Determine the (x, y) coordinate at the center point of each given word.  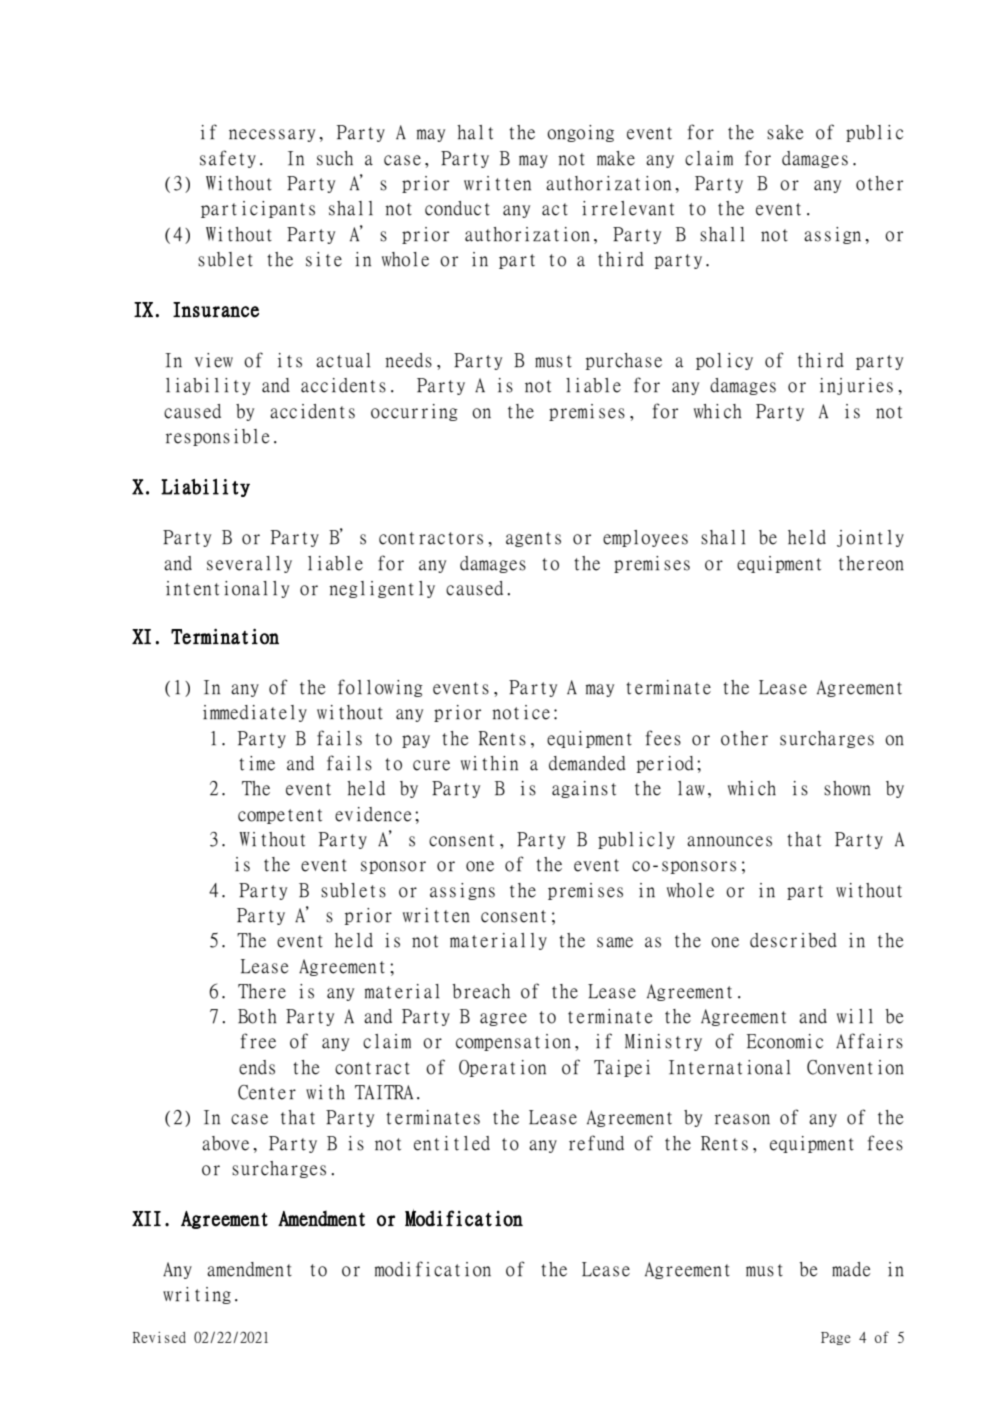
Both (257, 1016)
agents (533, 539)
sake (785, 132)
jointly (870, 538)
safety (228, 159)
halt (475, 132)
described (793, 940)
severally (249, 564)
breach (481, 991)
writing (197, 1295)
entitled (452, 1143)
